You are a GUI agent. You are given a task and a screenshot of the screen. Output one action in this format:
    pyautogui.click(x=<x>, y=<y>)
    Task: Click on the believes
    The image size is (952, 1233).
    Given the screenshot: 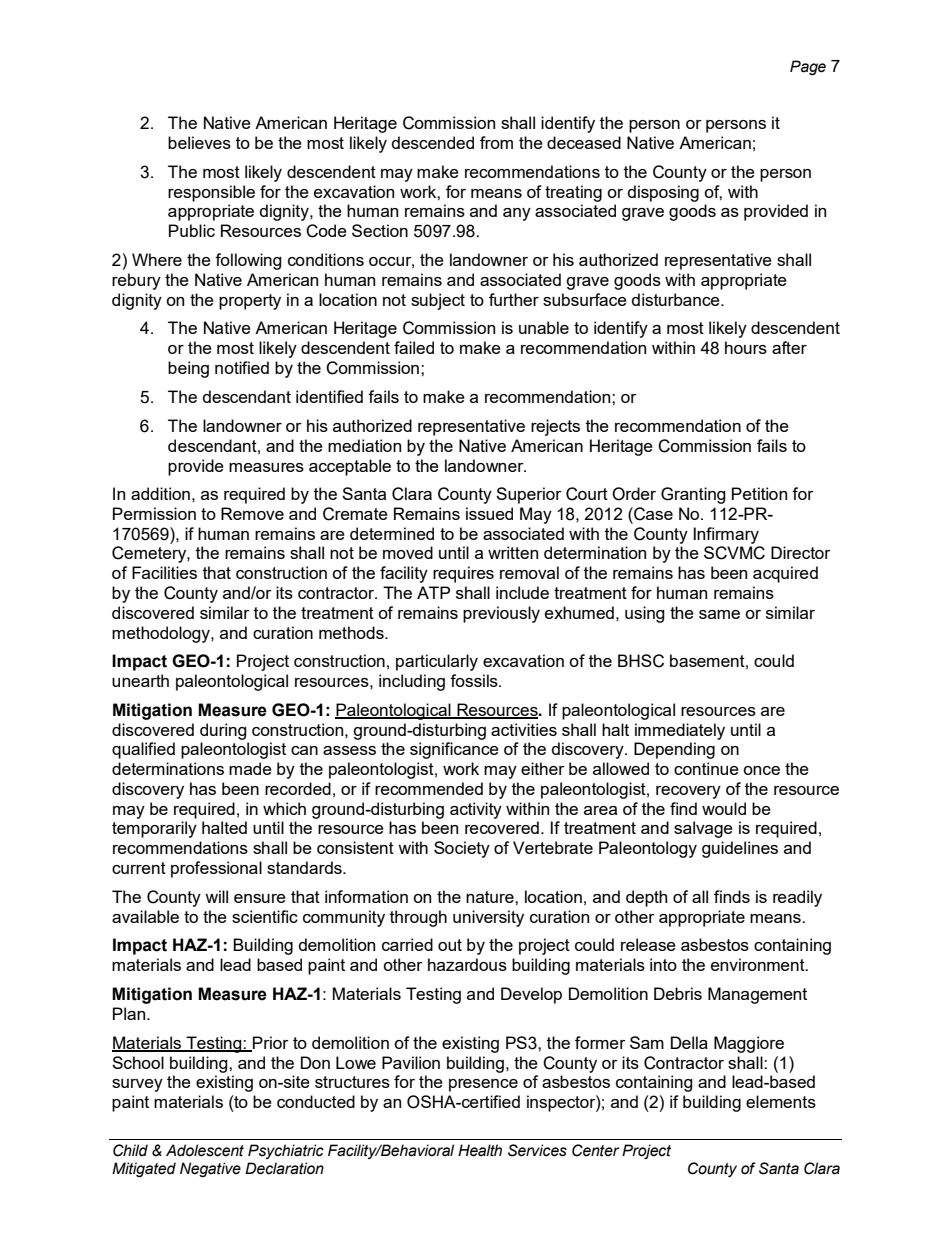 What is the action you would take?
    pyautogui.click(x=199, y=142)
